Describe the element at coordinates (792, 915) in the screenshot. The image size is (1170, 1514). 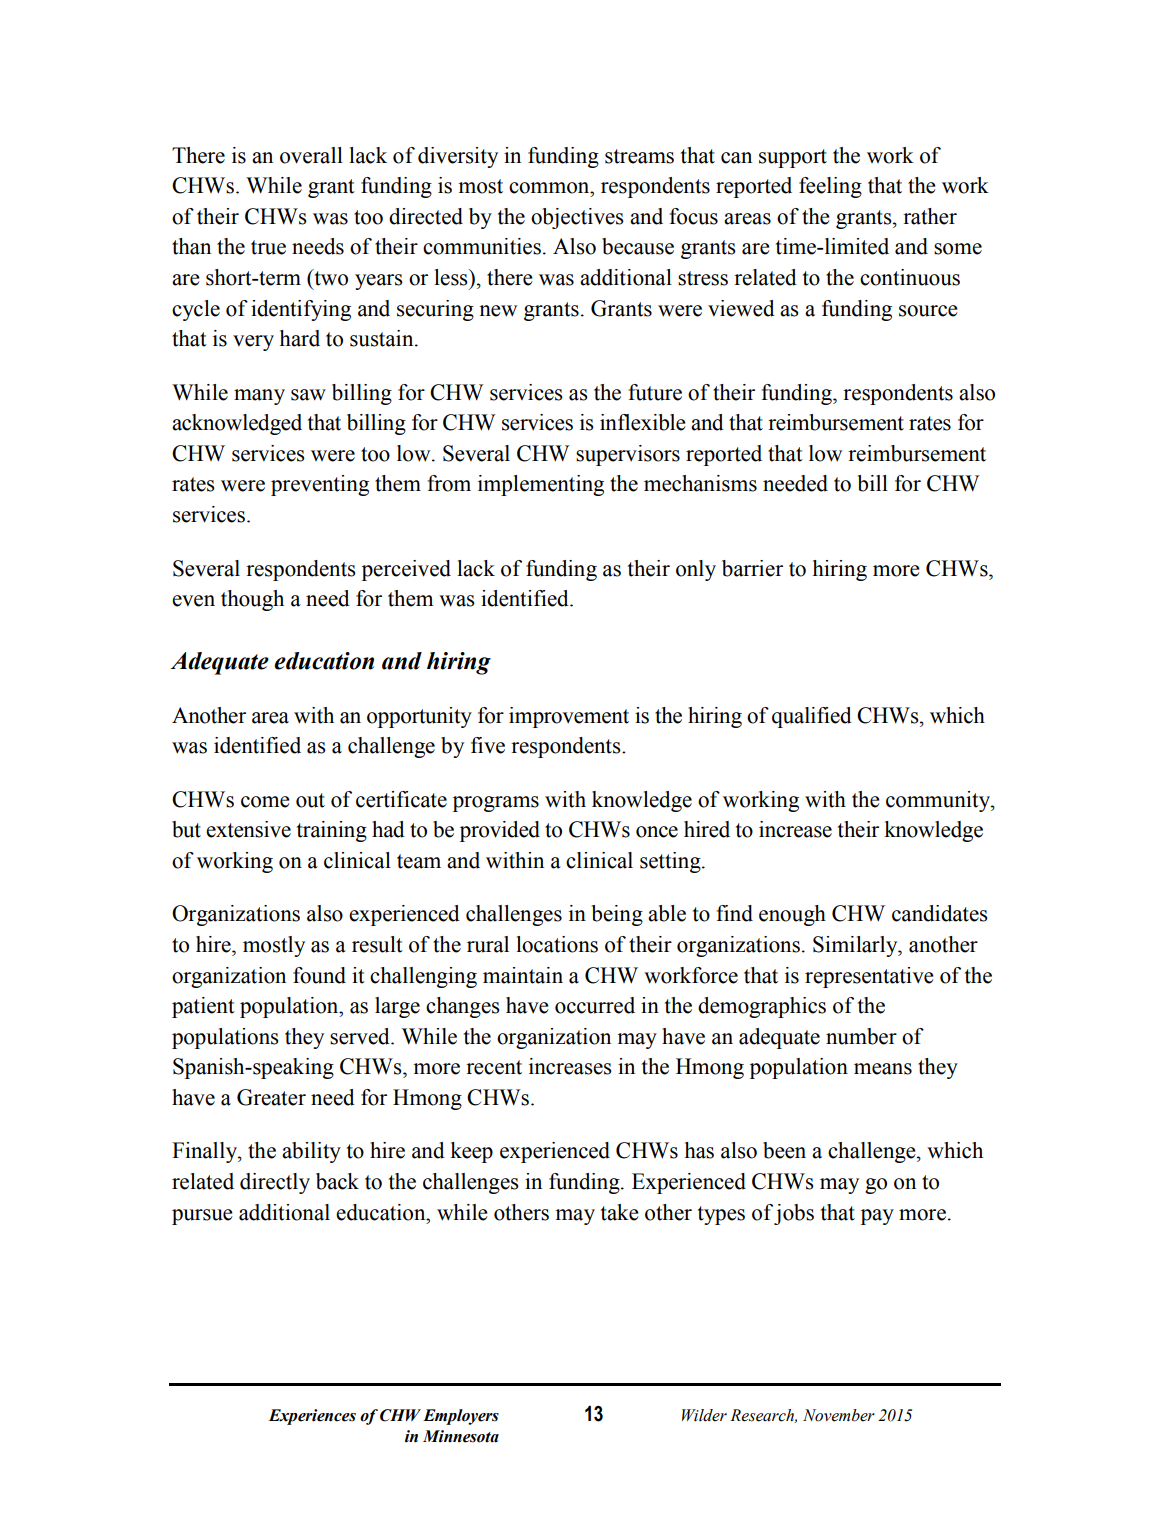
I see `enough` at that location.
